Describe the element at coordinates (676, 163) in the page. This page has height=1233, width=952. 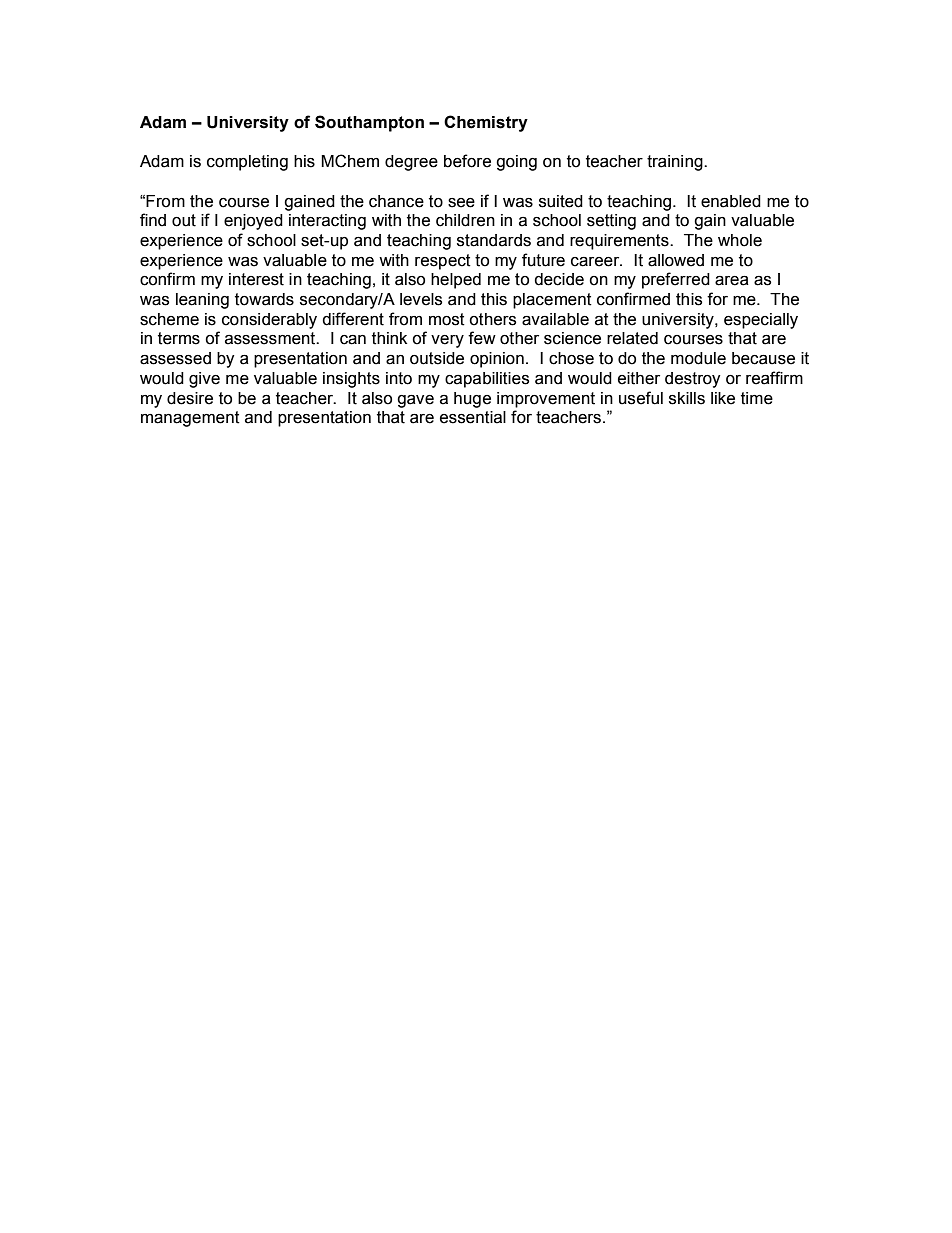
I see `training` at that location.
